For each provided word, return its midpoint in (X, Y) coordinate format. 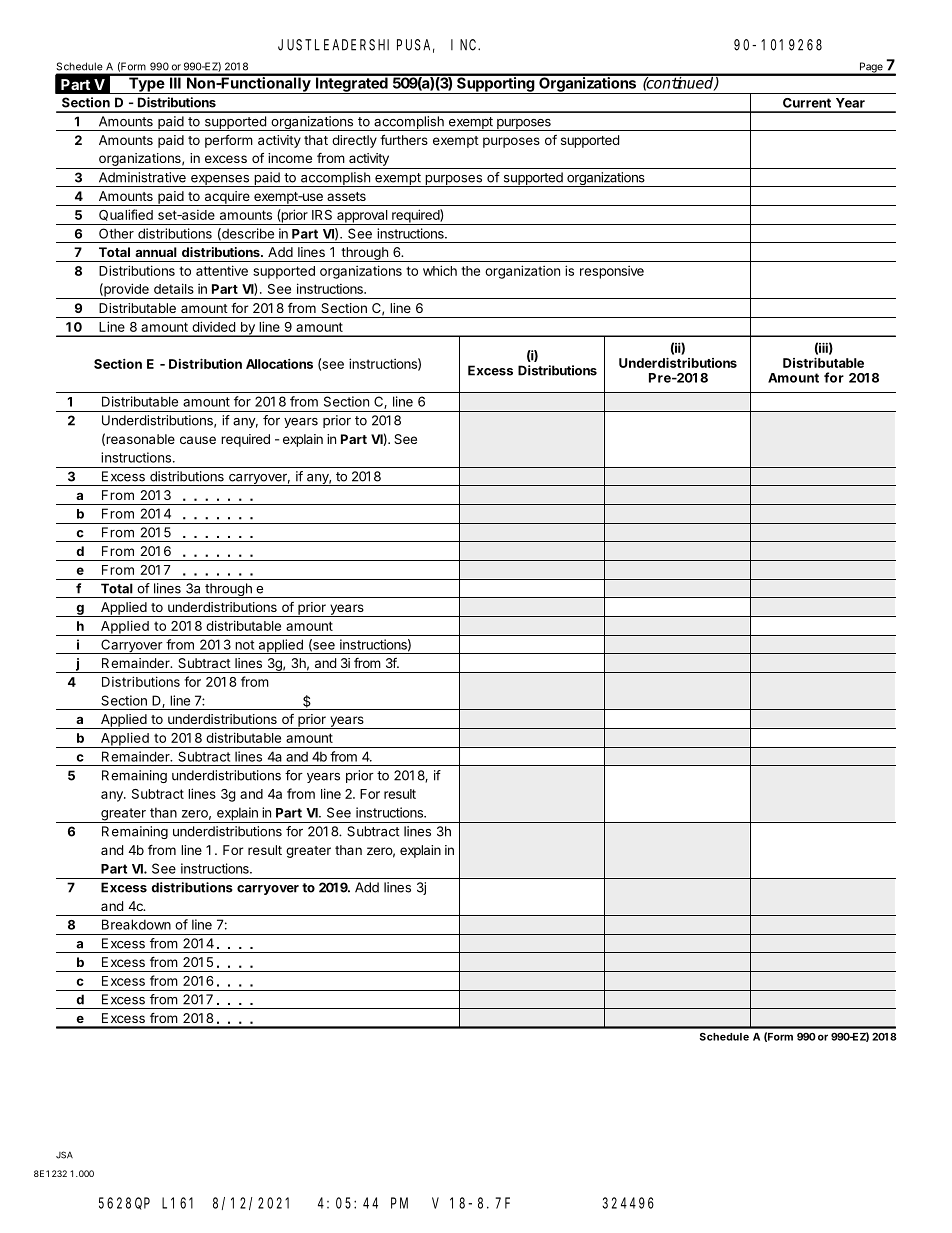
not (244, 645)
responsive (612, 272)
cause (198, 440)
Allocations (279, 364)
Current (807, 103)
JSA (64, 1155)
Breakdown (136, 924)
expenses (219, 181)
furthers (404, 139)
